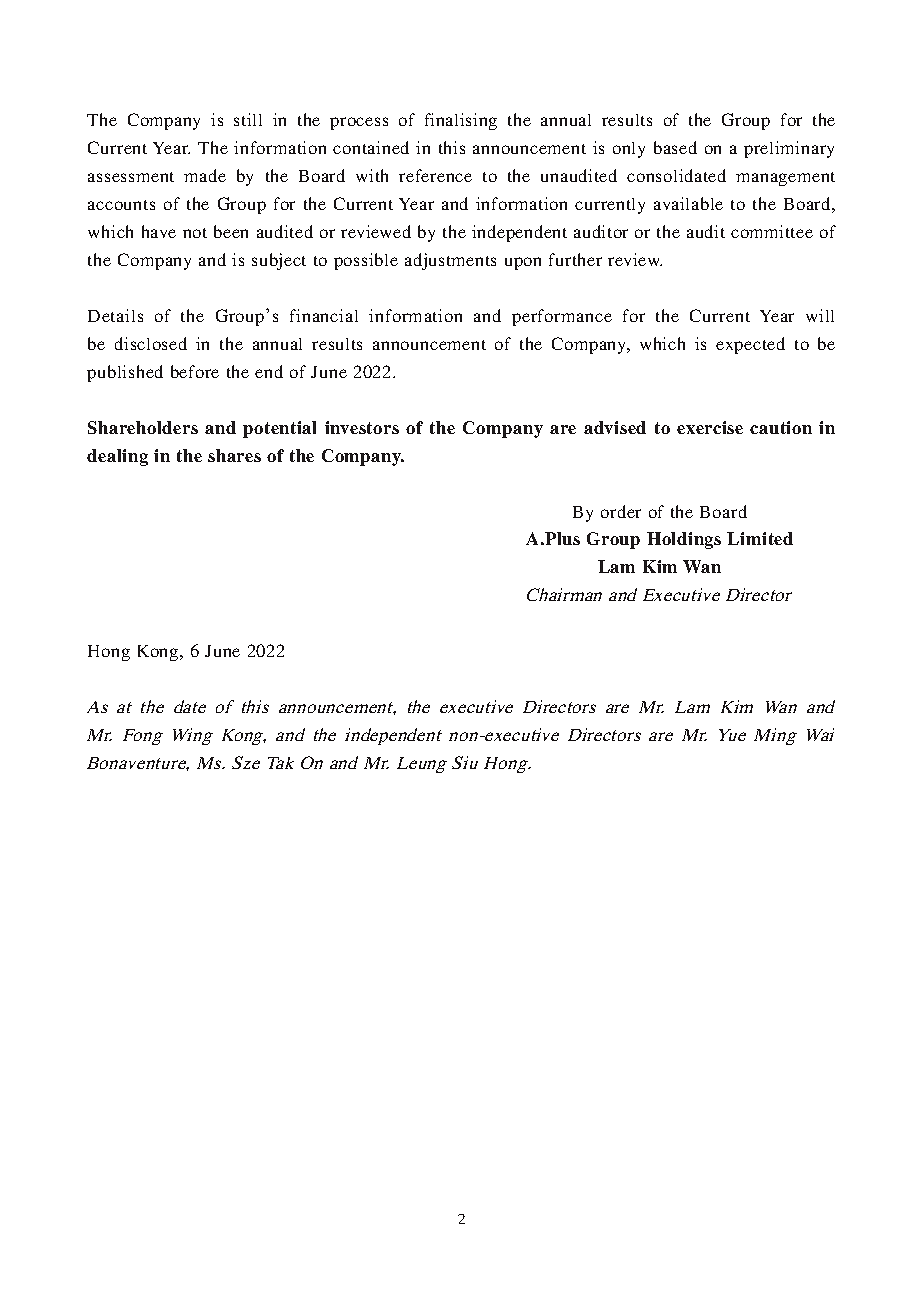  Describe the element at coordinates (621, 511) in the page. I see `order` at that location.
